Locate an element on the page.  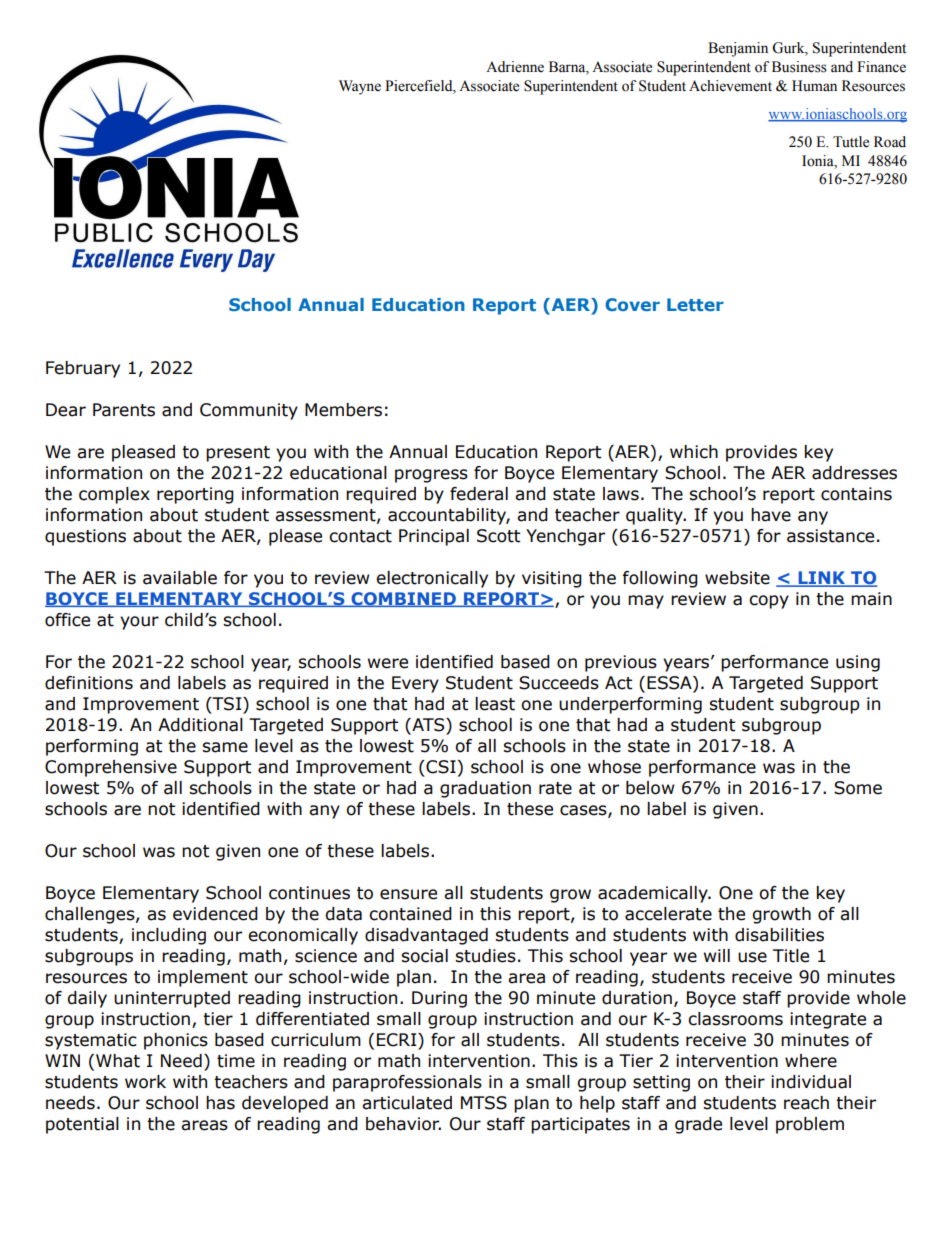
available is located at coordinates (180, 578).
